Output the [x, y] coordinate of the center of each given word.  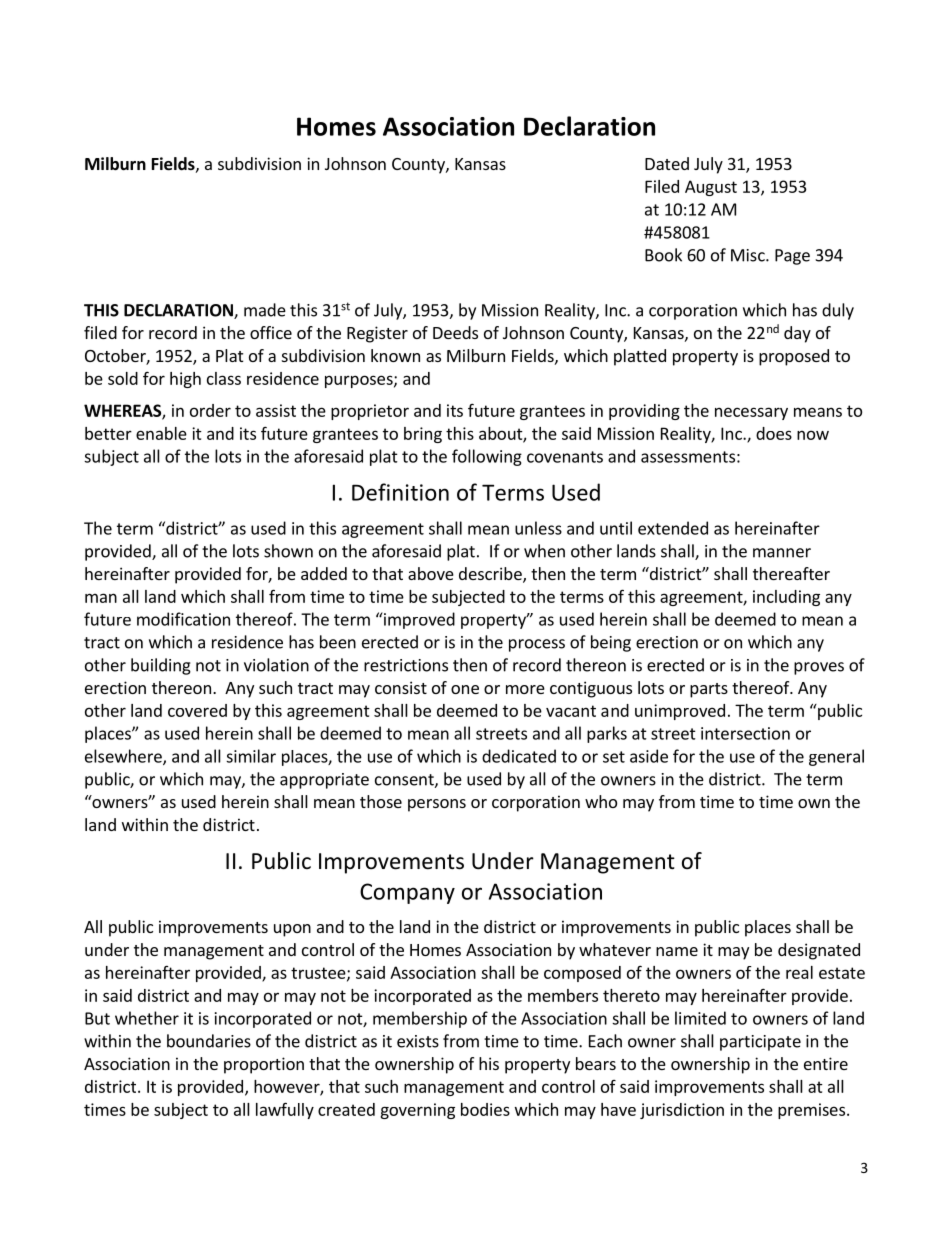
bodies [485, 1109]
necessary [751, 413]
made [265, 310]
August [711, 188]
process [537, 645]
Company [407, 893]
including [786, 598]
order [210, 410]
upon [292, 930]
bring [423, 435]
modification [183, 619]
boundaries [209, 1041]
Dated [667, 163]
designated [819, 951]
